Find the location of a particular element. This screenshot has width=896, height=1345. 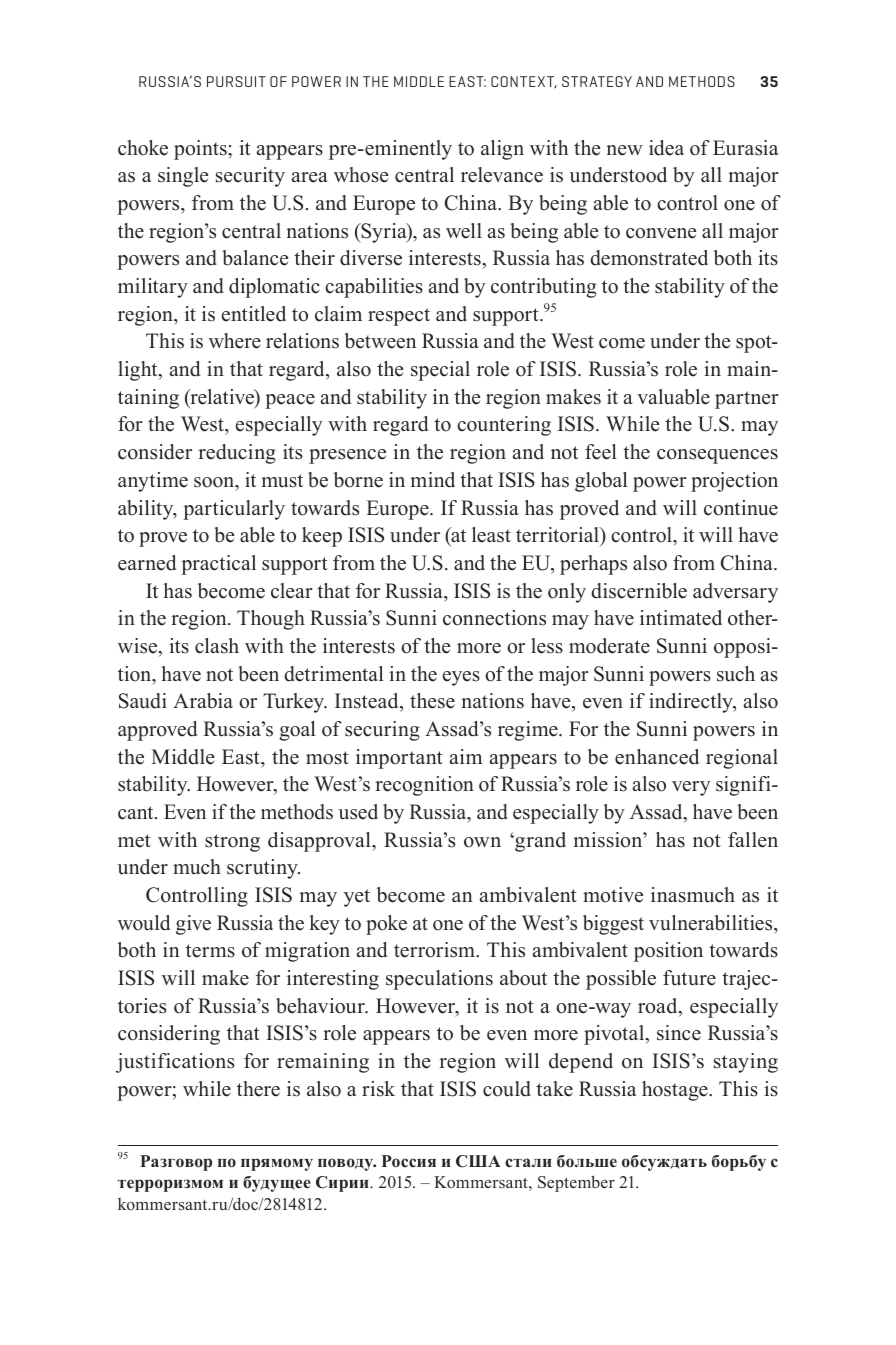

give is located at coordinates (193, 925).
